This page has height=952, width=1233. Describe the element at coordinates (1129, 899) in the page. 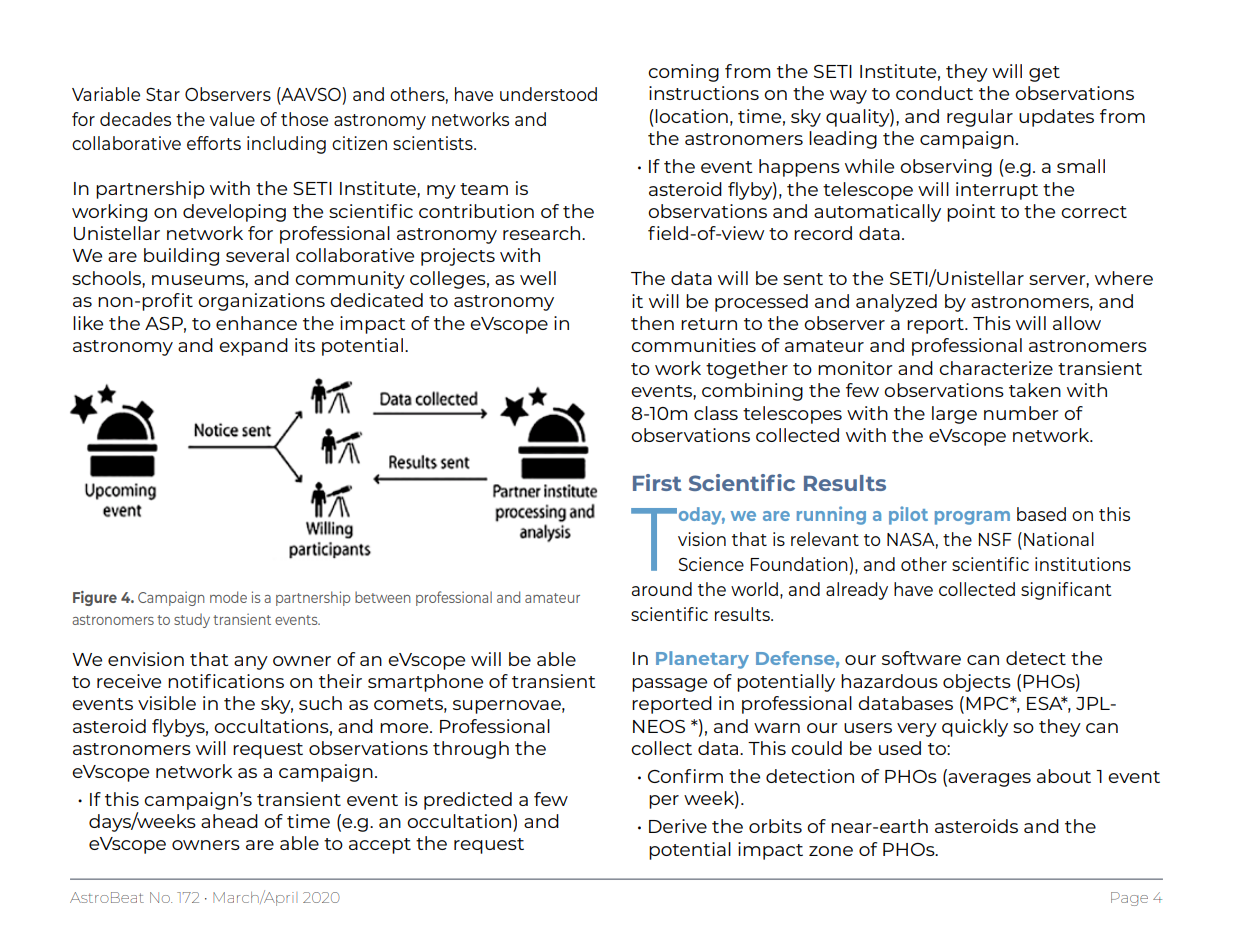

I see `Page` at that location.
